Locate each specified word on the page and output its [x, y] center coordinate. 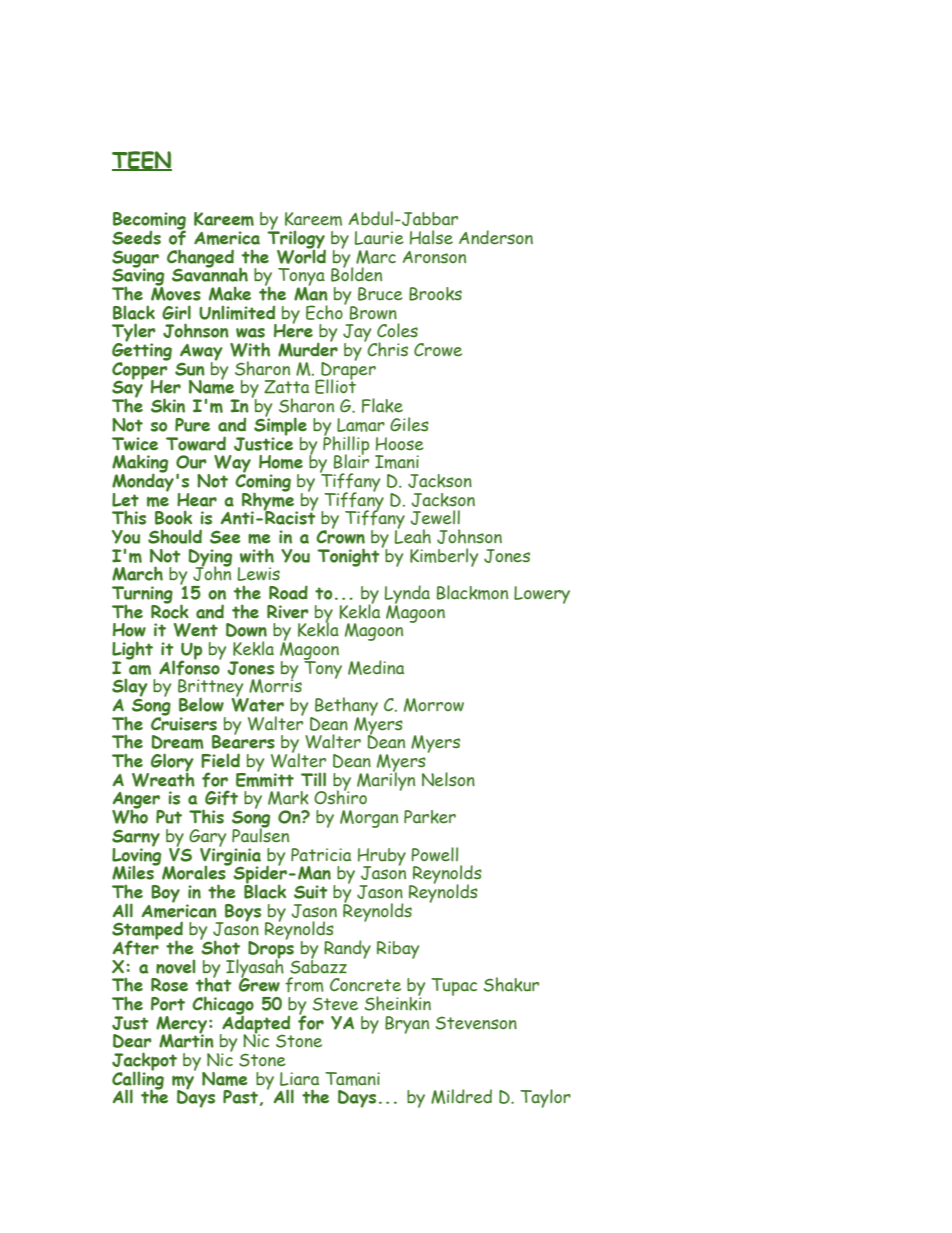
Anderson [496, 237]
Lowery [542, 595]
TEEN [142, 161]
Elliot [335, 385]
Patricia [321, 855]
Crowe [438, 350]
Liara [299, 1079]
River [288, 612]
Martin [186, 1040]
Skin [168, 405]
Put [169, 817]
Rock [170, 610]
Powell [434, 854]
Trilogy [296, 239]
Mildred [461, 1096]
